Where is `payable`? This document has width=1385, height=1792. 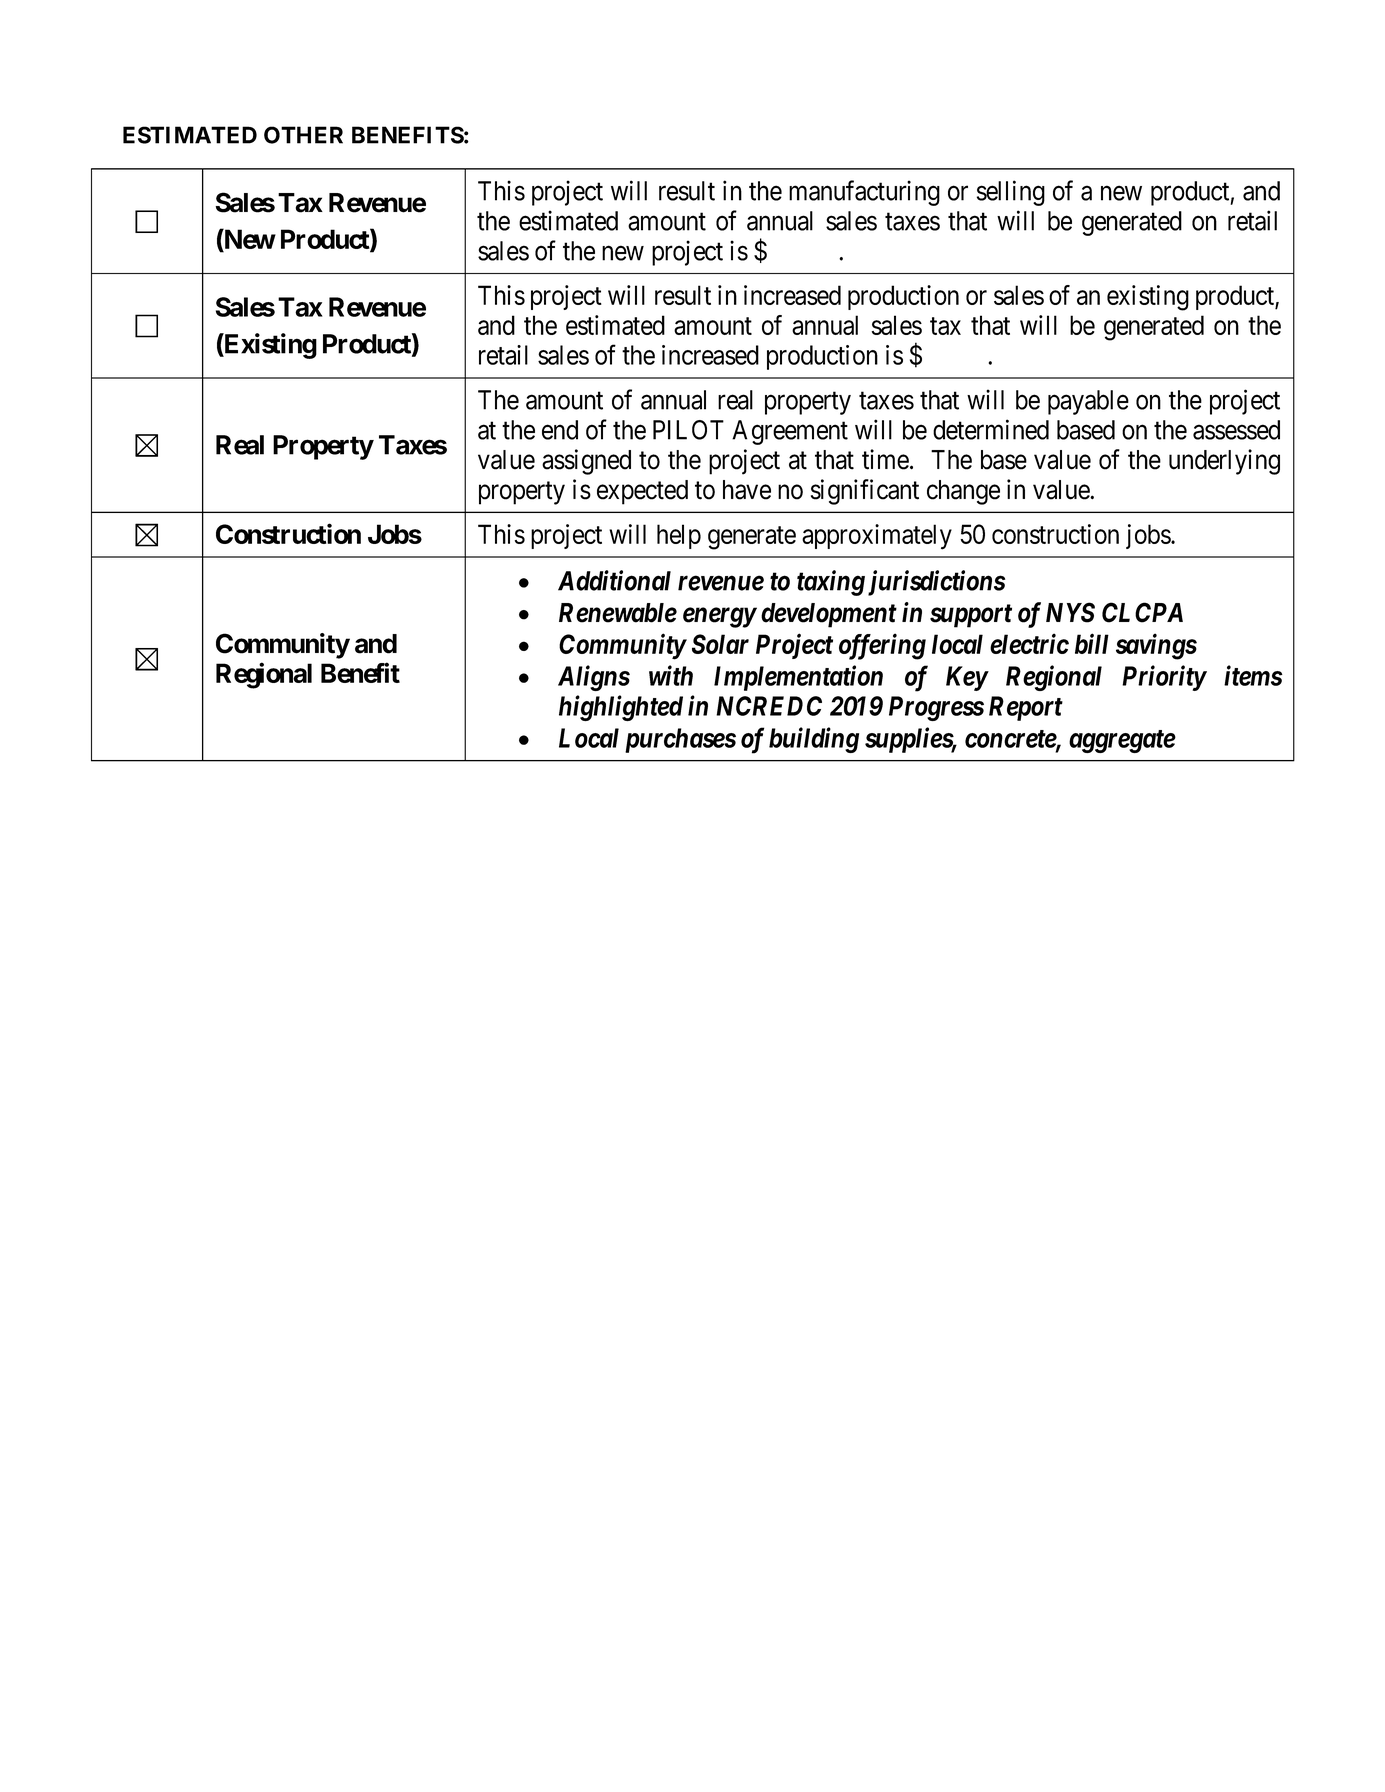
payable is located at coordinates (1088, 402).
